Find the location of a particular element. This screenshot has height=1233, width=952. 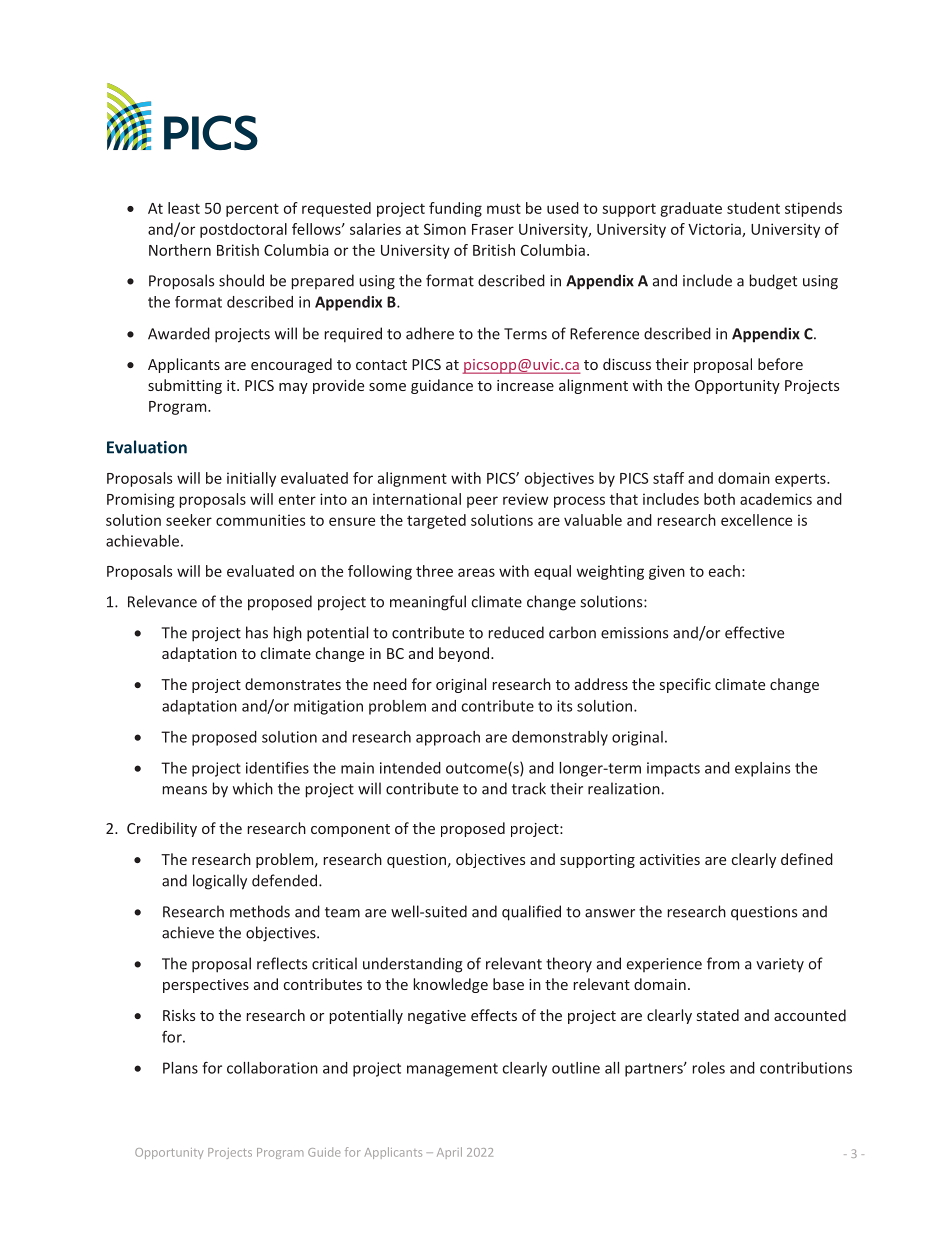

targeted is located at coordinates (436, 521).
